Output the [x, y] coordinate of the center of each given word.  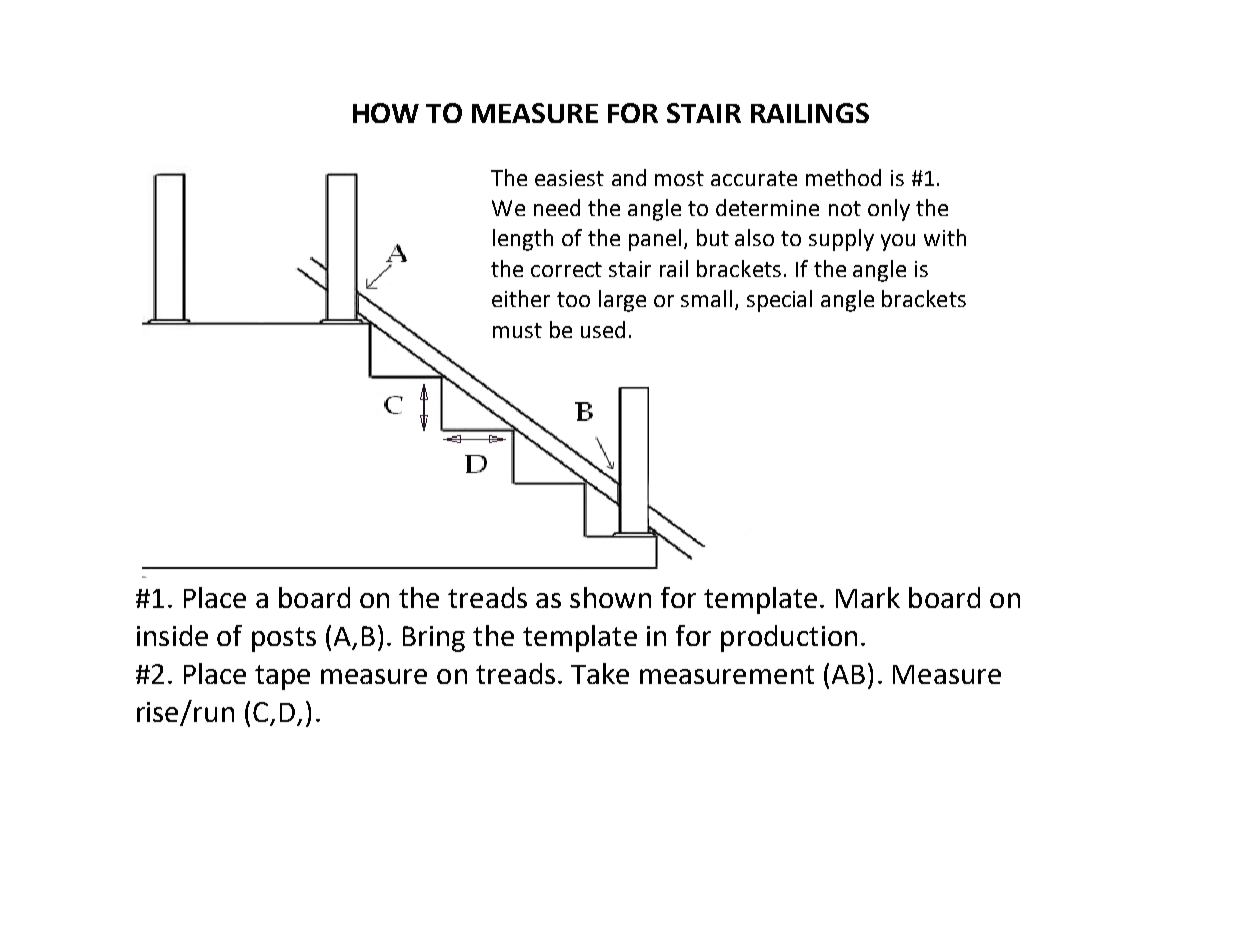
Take [600, 673]
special [779, 301]
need [557, 207]
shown [610, 597]
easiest [569, 178]
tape [282, 677]
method [843, 177]
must [517, 330]
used [603, 329]
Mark [868, 597]
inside [172, 635]
